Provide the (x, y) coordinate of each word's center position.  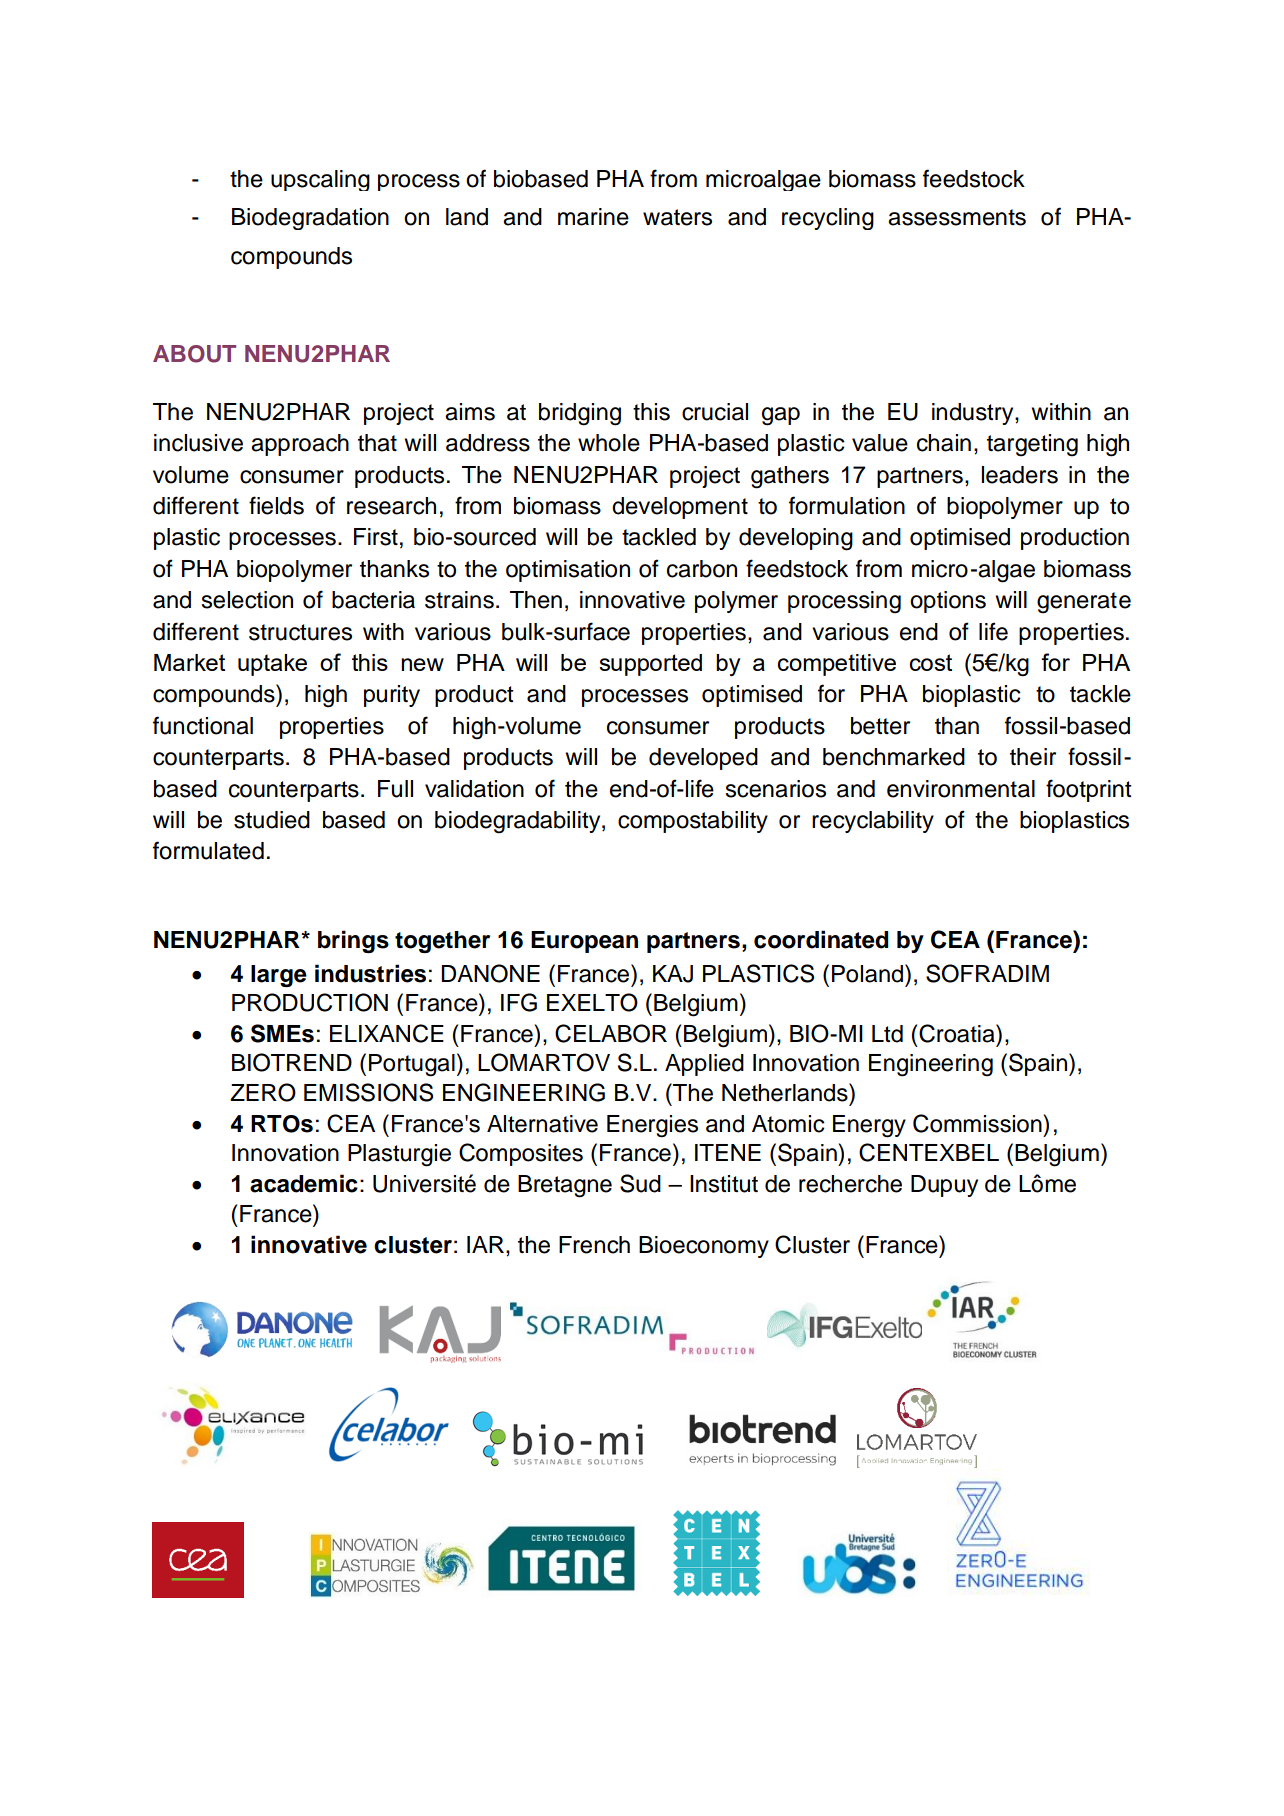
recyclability (873, 822)
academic (304, 1183)
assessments (957, 217)
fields (276, 505)
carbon (702, 569)
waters (677, 217)
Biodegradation (310, 219)
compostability (693, 822)
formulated (208, 850)
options (948, 602)
